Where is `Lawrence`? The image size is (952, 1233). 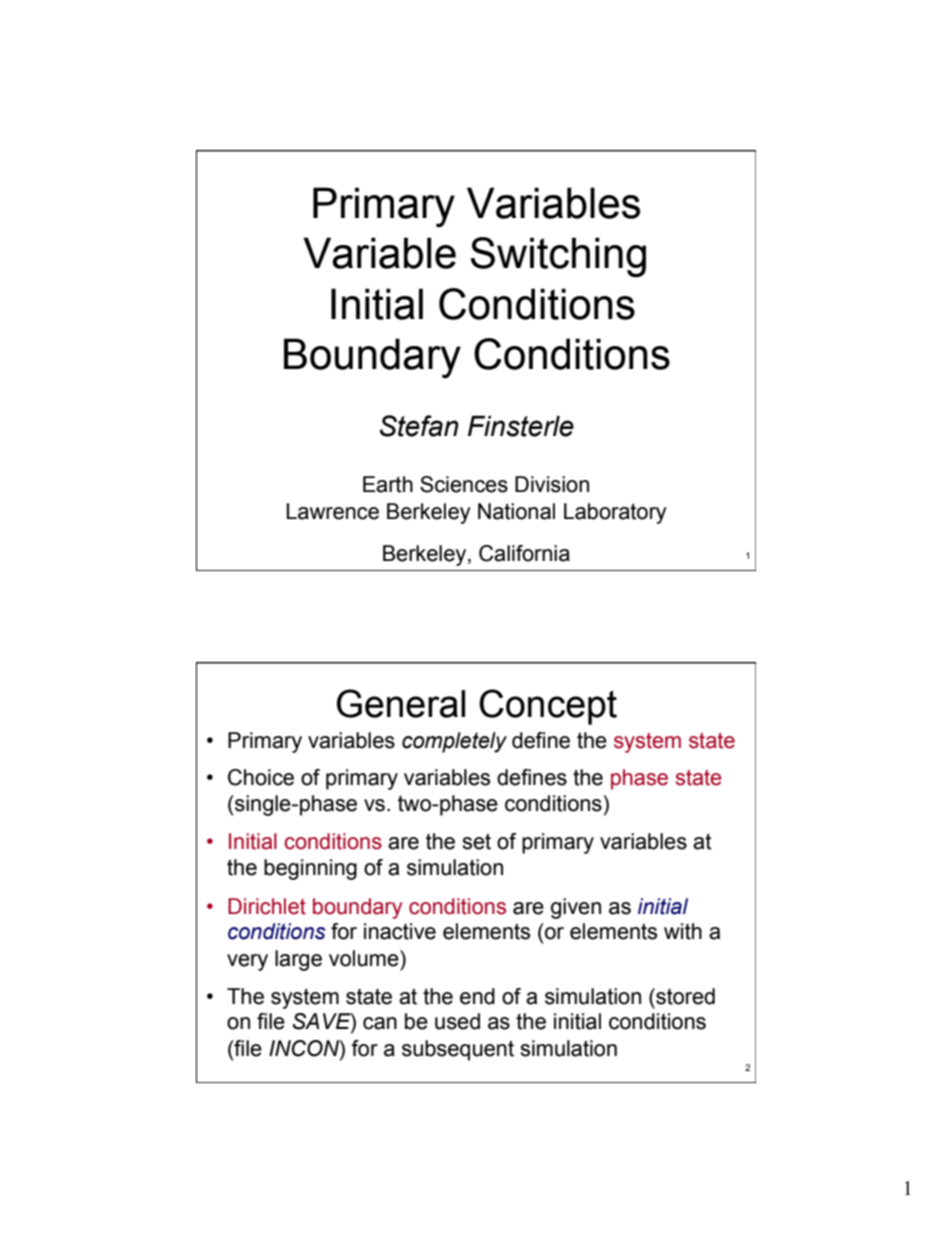
Lawrence is located at coordinates (332, 511).
